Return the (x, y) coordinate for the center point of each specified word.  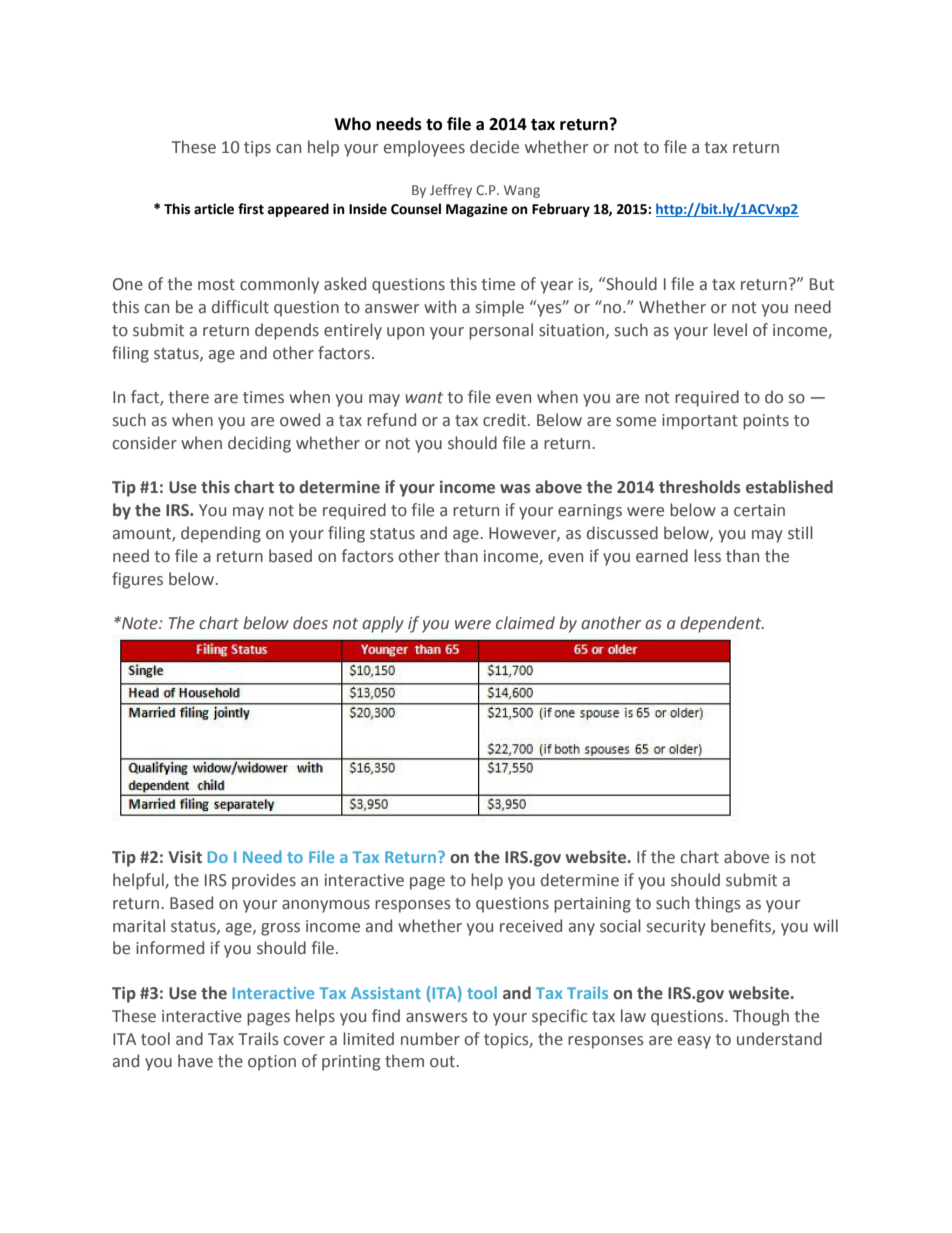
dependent (722, 624)
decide (494, 147)
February (561, 210)
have (195, 1061)
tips (257, 149)
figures (137, 580)
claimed (525, 623)
